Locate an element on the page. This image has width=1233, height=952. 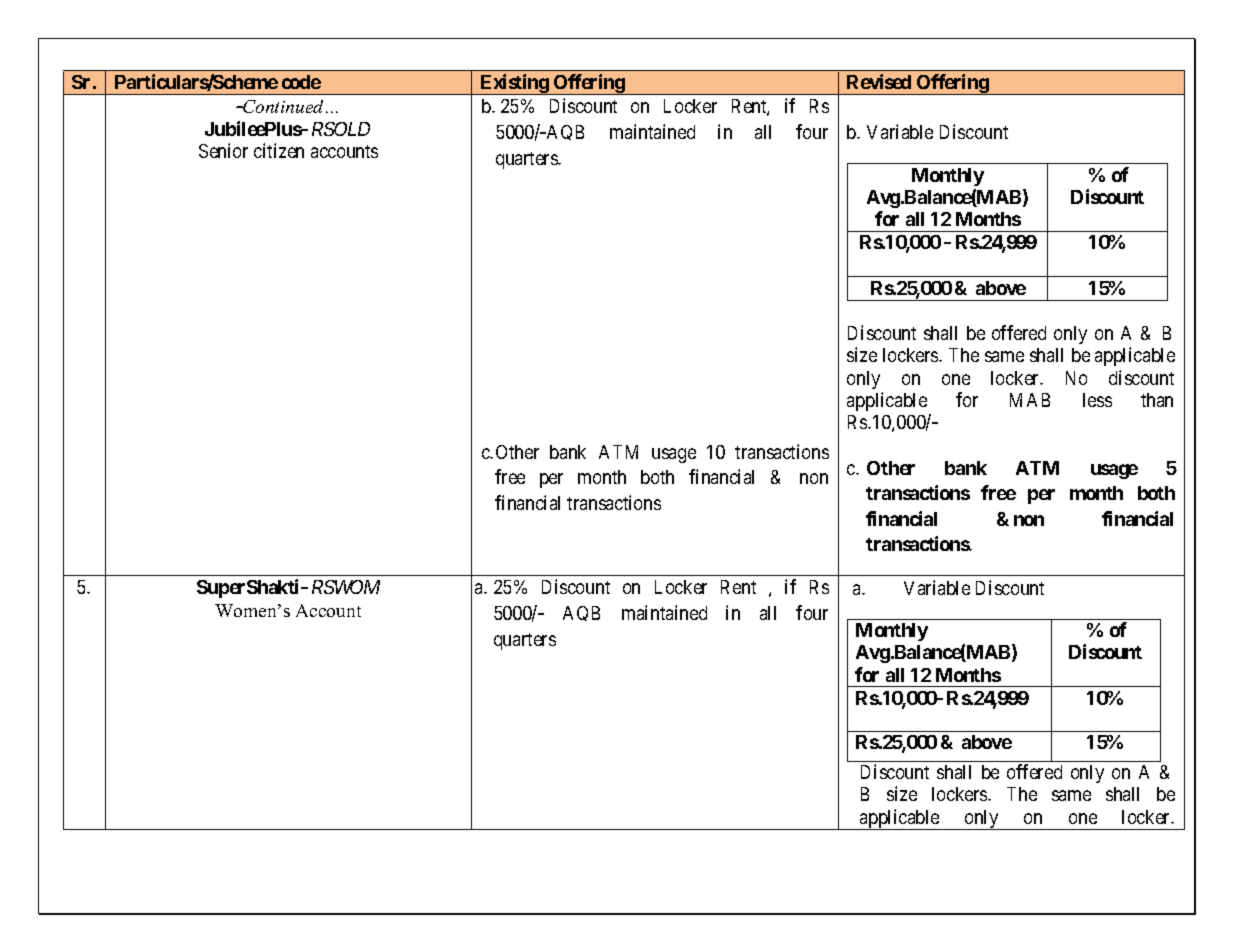
citizen is located at coordinates (279, 150).
